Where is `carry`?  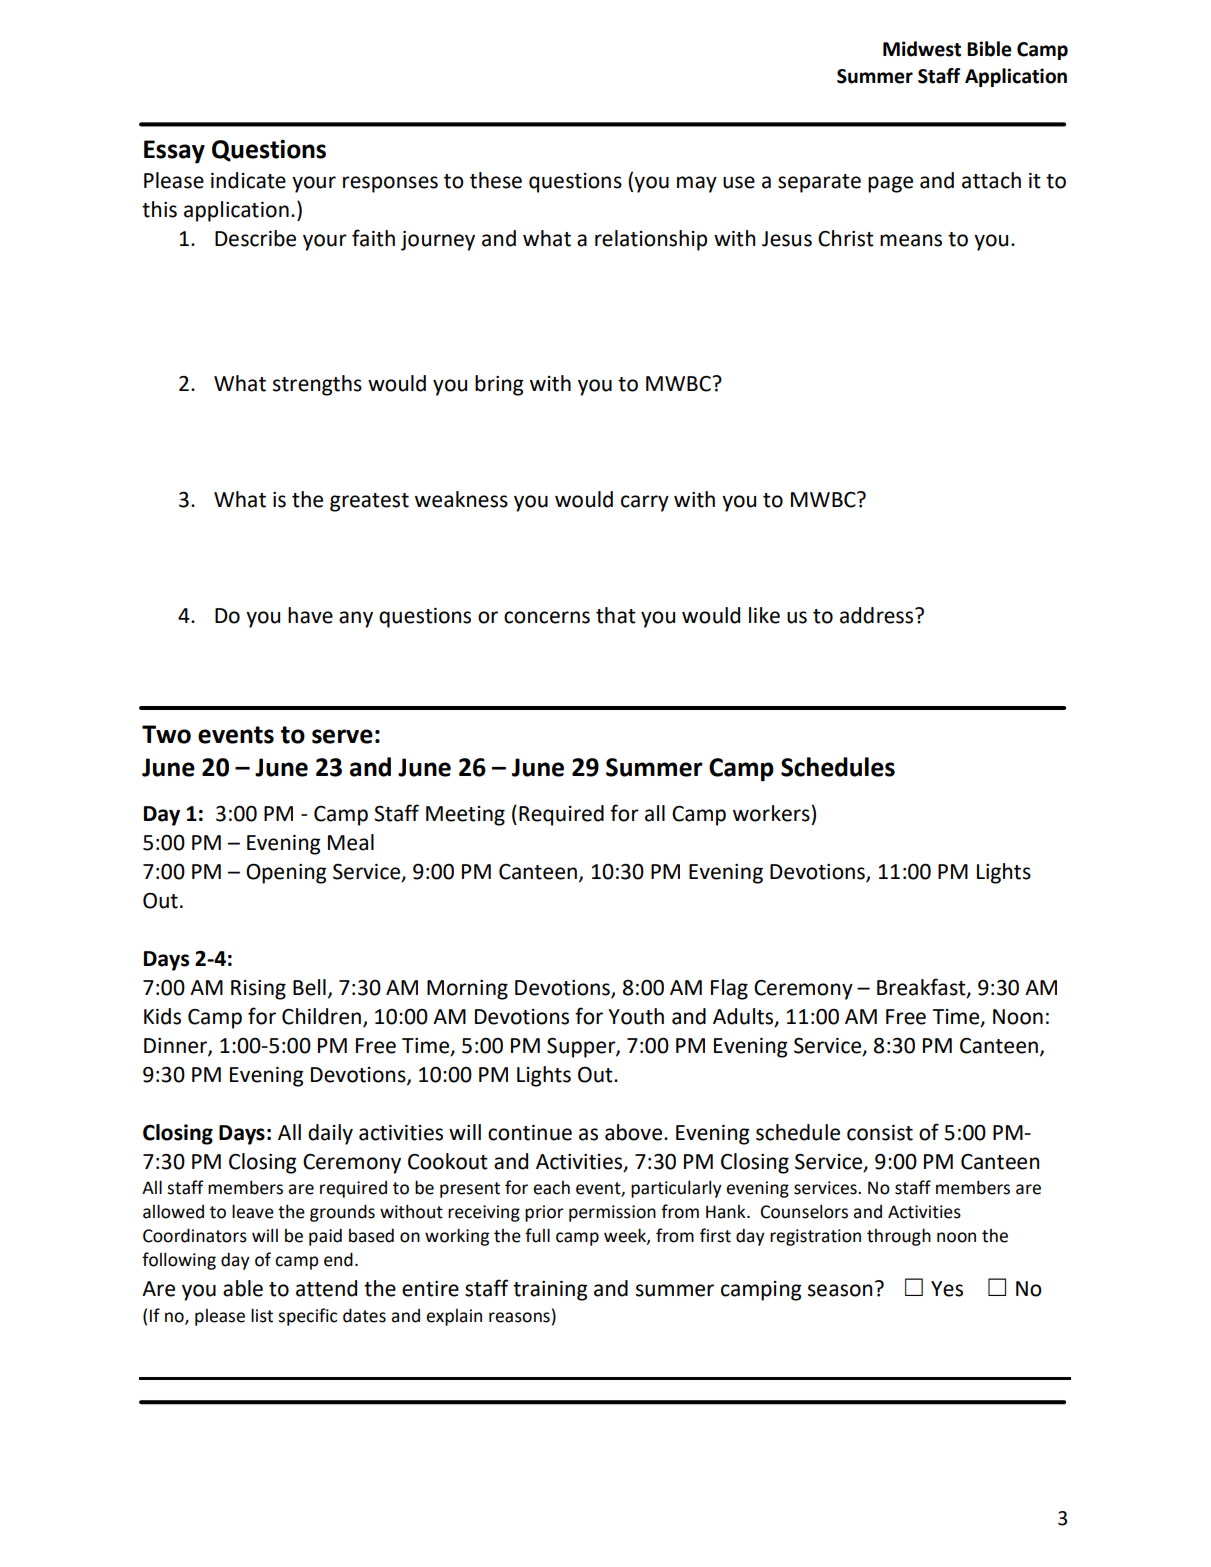 carry is located at coordinates (645, 503).
